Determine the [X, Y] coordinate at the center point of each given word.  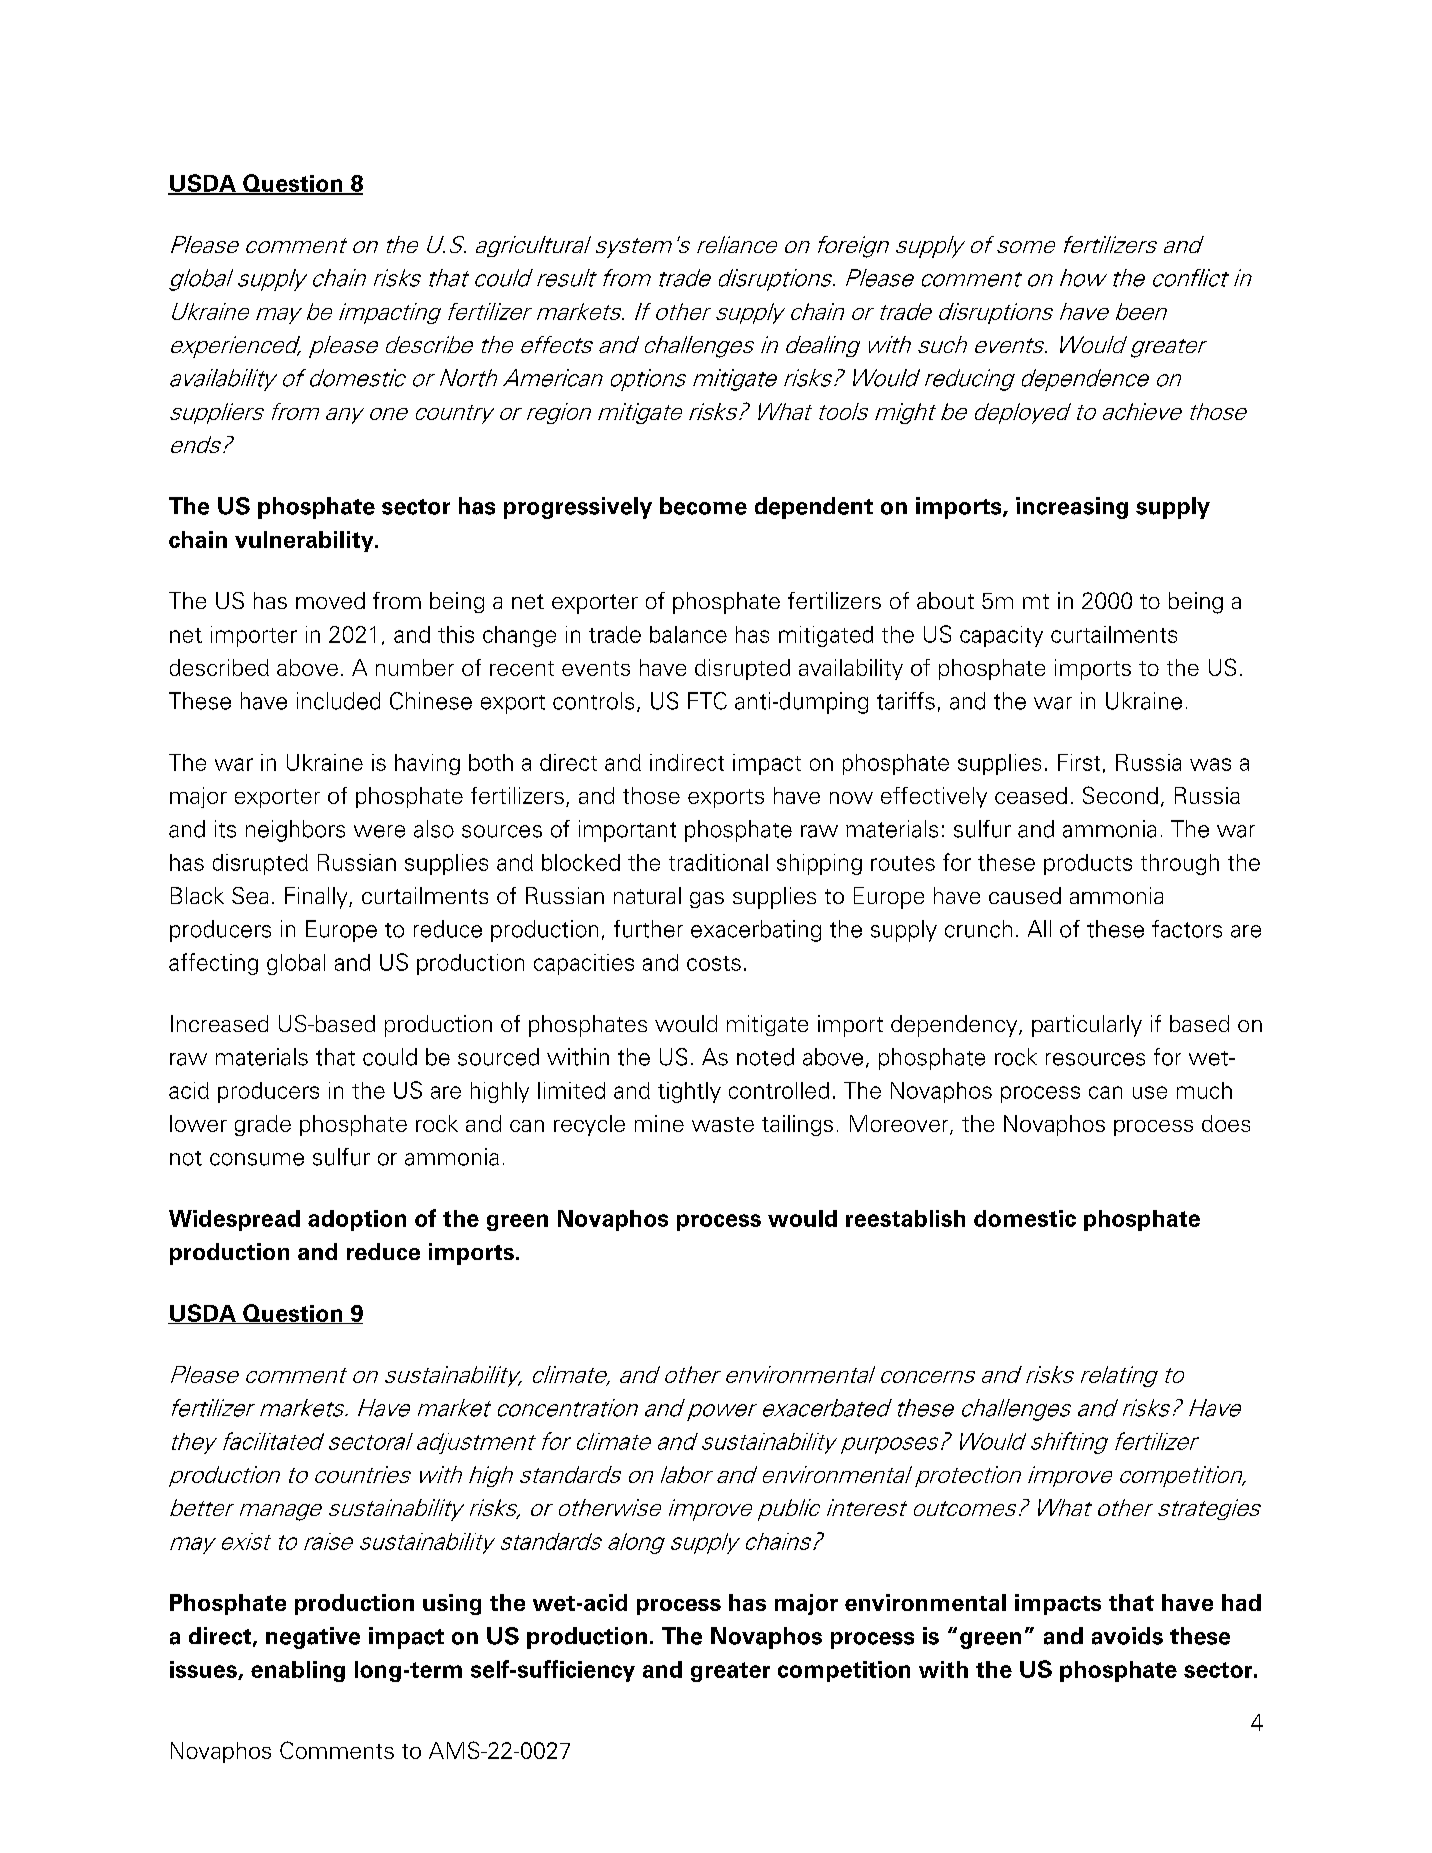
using [452, 1604]
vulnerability [305, 541]
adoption [357, 1220]
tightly [689, 1092]
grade [263, 1125]
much [1204, 1090]
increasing [1072, 508]
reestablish [905, 1218]
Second [1120, 795]
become [703, 506]
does [1226, 1123]
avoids [1127, 1636]
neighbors [295, 831]
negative [313, 1638]
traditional [718, 862]
